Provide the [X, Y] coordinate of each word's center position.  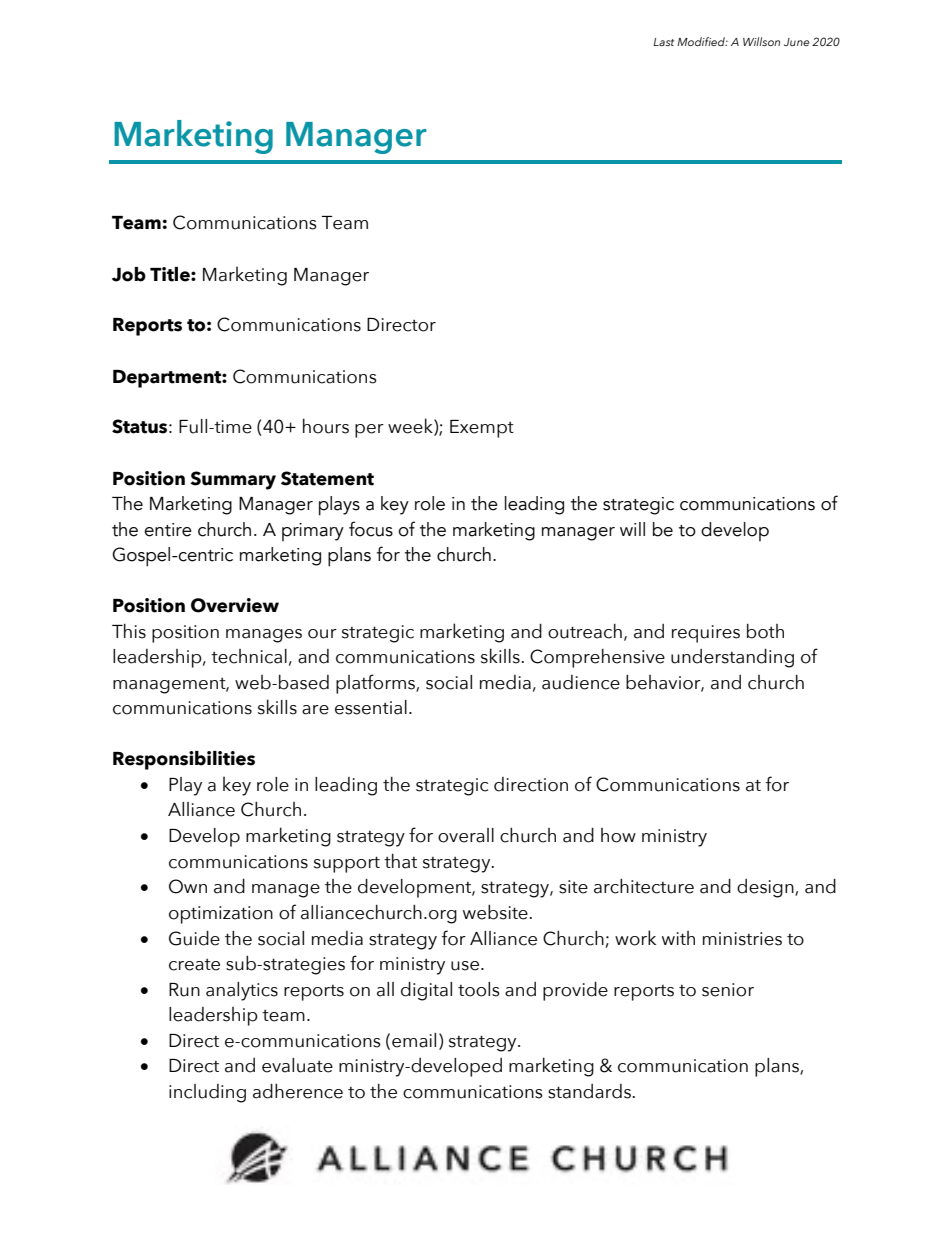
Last [663, 42]
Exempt [482, 429]
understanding [732, 658]
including [207, 1093]
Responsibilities [184, 760]
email [414, 1040]
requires [706, 634]
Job [129, 274]
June [797, 42]
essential [371, 707]
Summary [233, 480]
